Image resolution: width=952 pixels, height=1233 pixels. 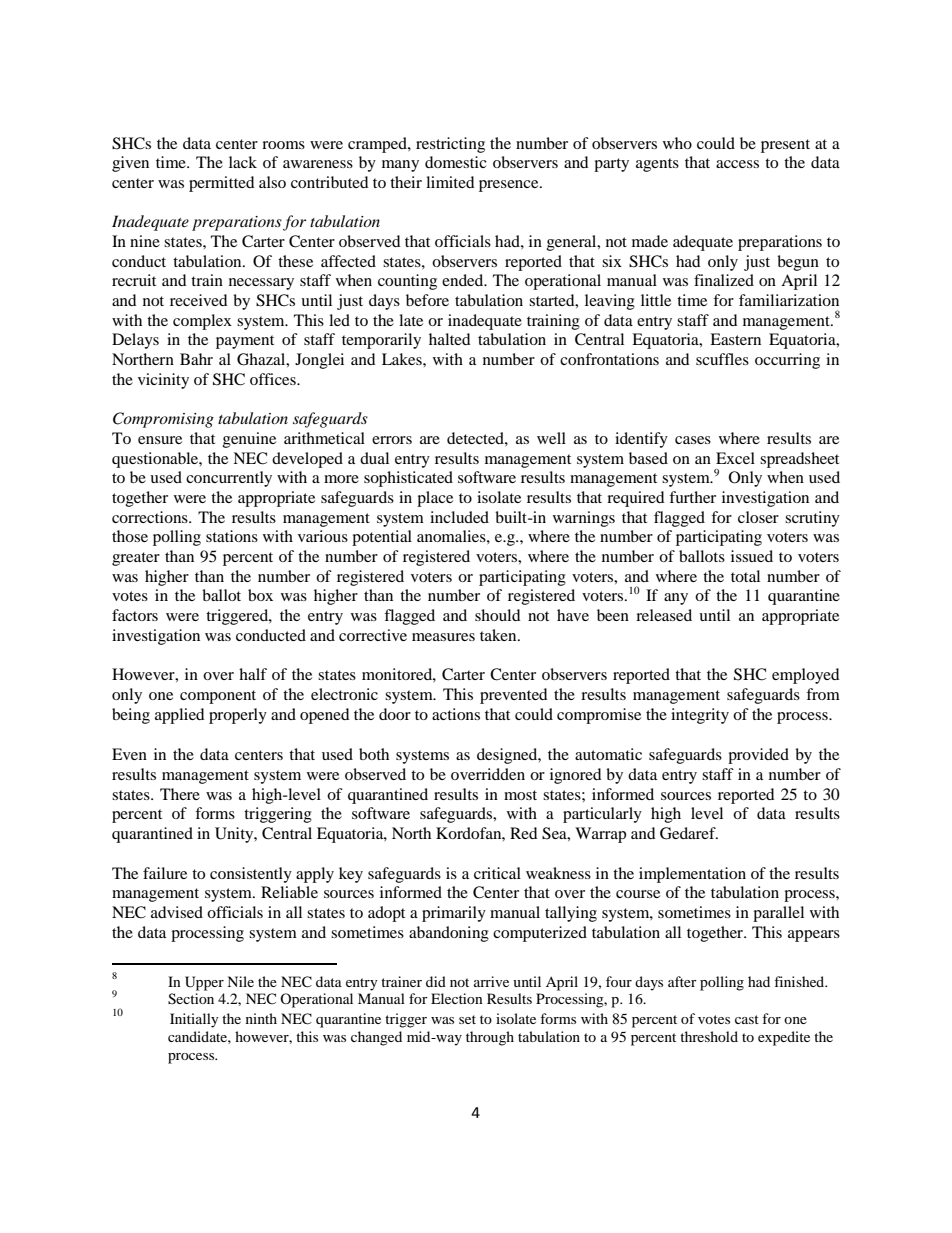 What do you see at coordinates (194, 1020) in the screenshot?
I see `Initially` at bounding box center [194, 1020].
